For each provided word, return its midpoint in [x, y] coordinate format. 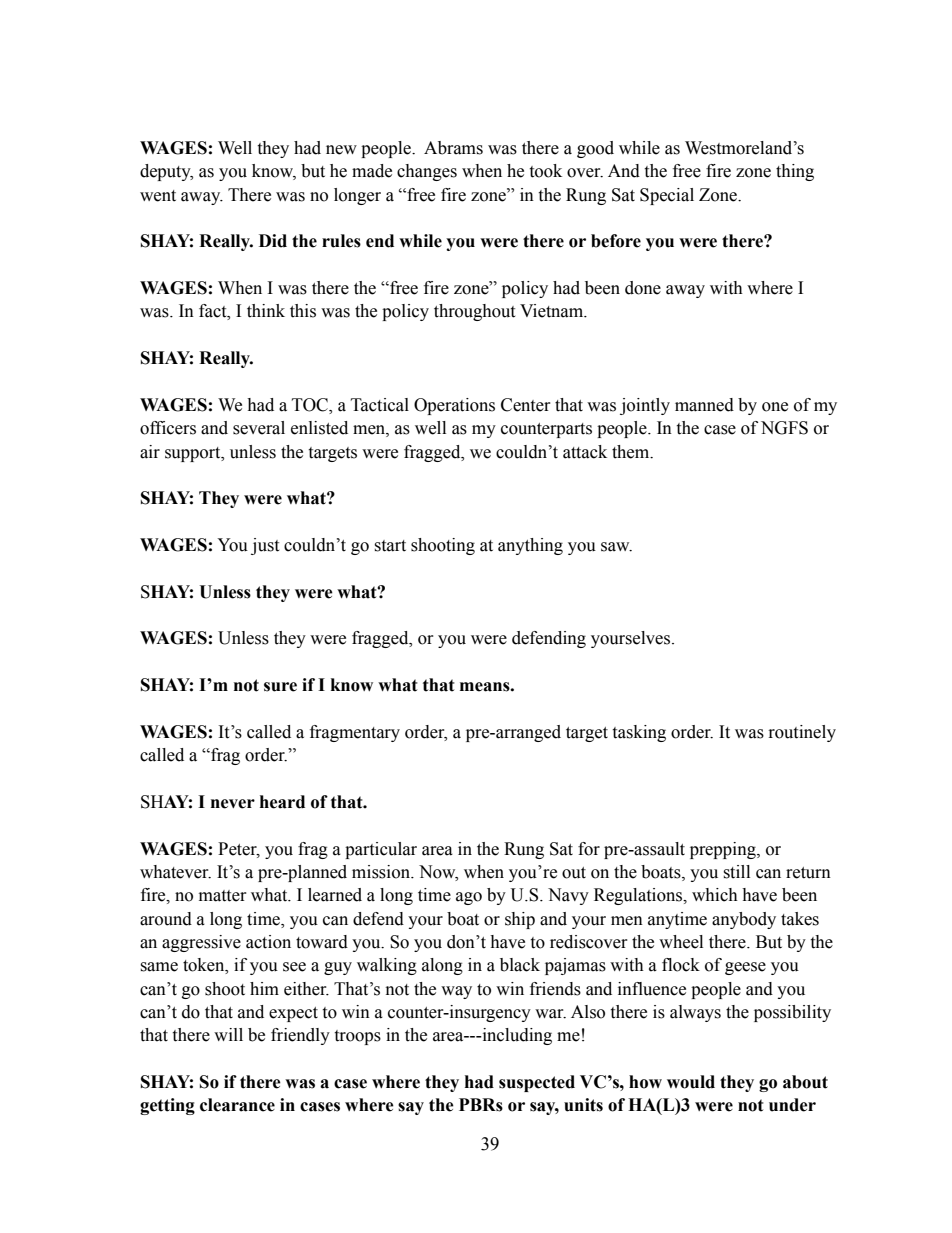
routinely [802, 733]
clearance [237, 1105]
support [194, 454]
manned [704, 405]
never [233, 804]
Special [667, 196]
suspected [537, 1083]
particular [381, 850]
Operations [454, 406]
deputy [166, 172]
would [691, 1082]
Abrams [453, 148]
